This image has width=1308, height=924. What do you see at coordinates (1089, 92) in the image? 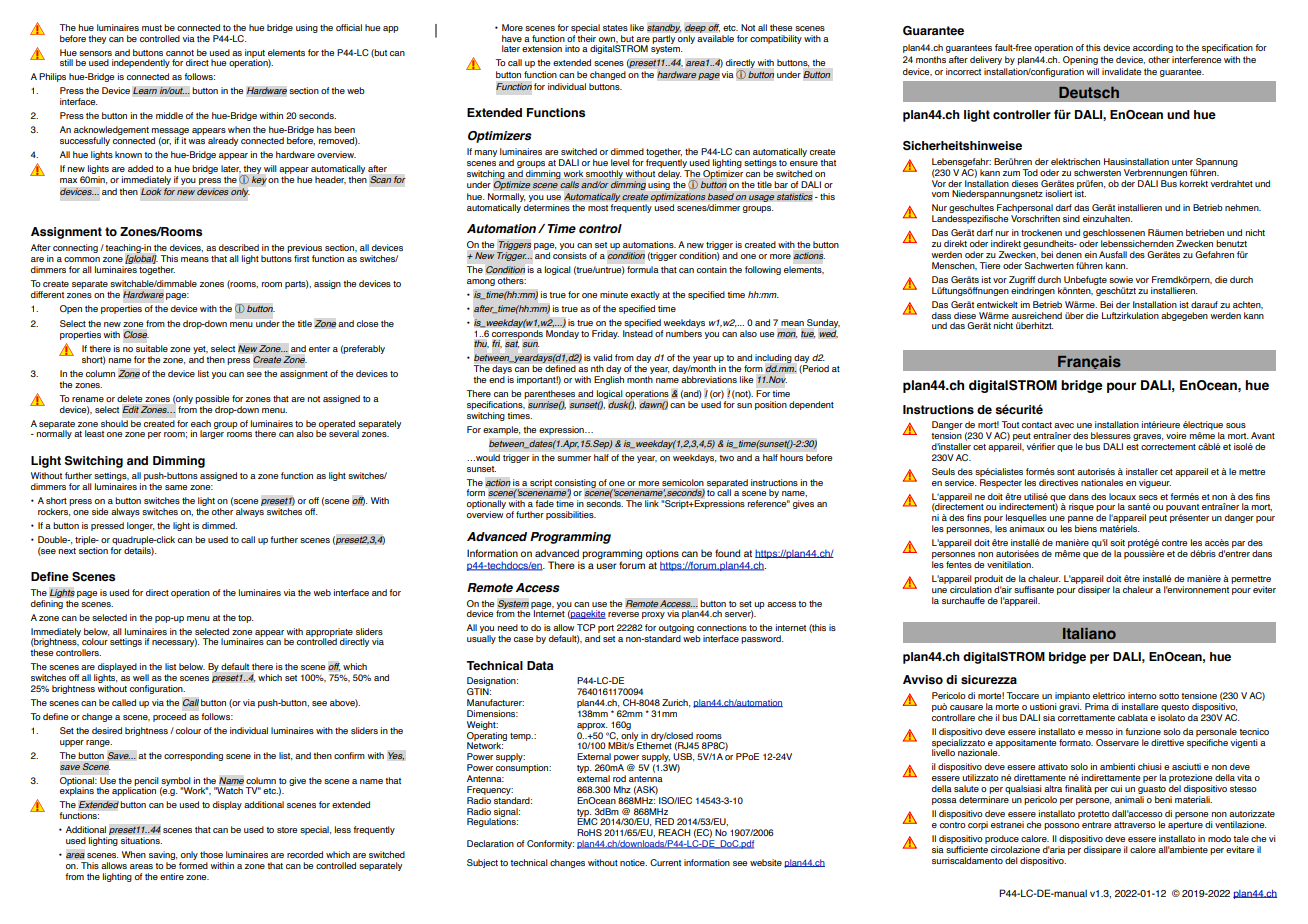
I see `Deutsch` at bounding box center [1089, 92].
